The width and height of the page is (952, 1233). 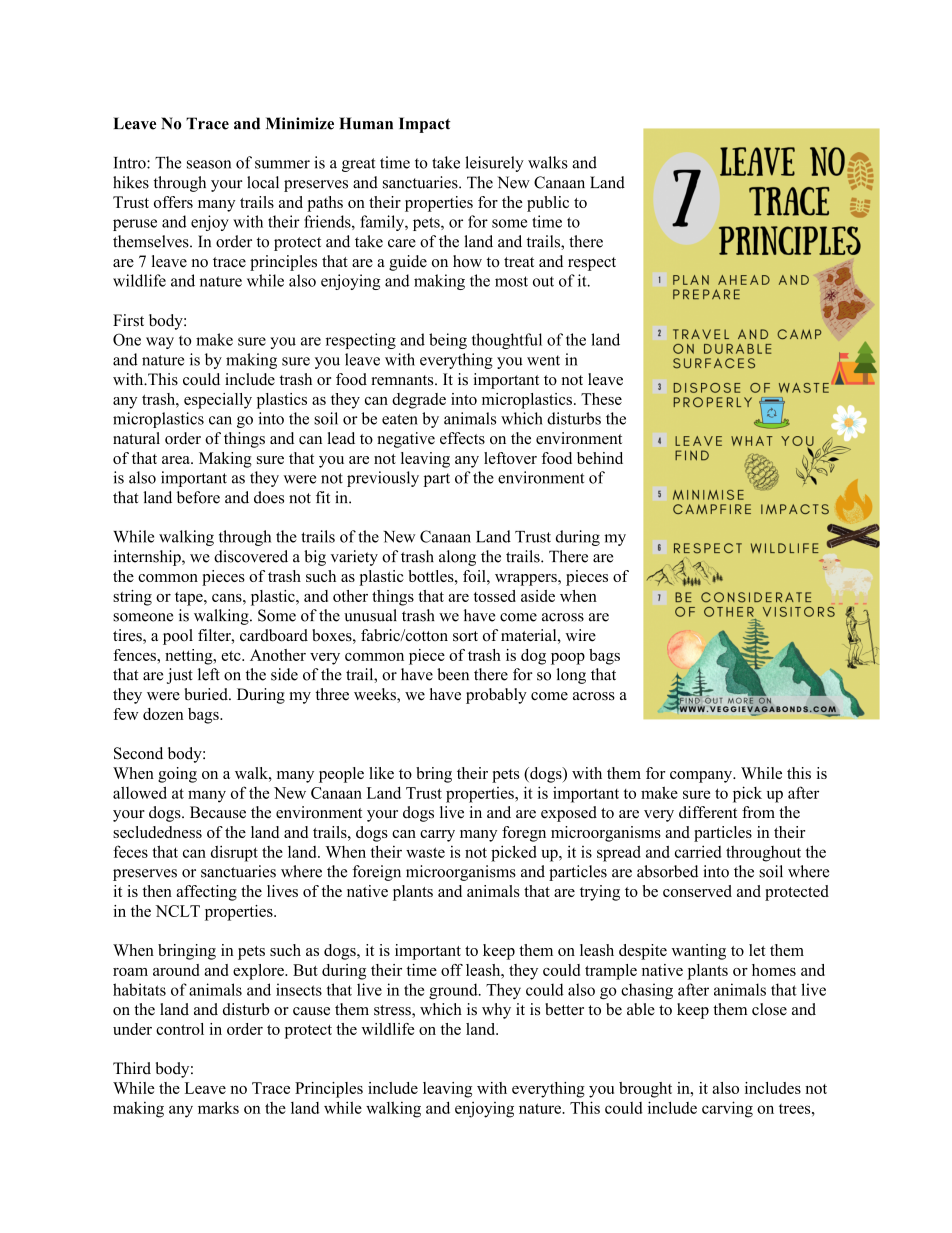 I want to click on These, so click(x=601, y=399).
